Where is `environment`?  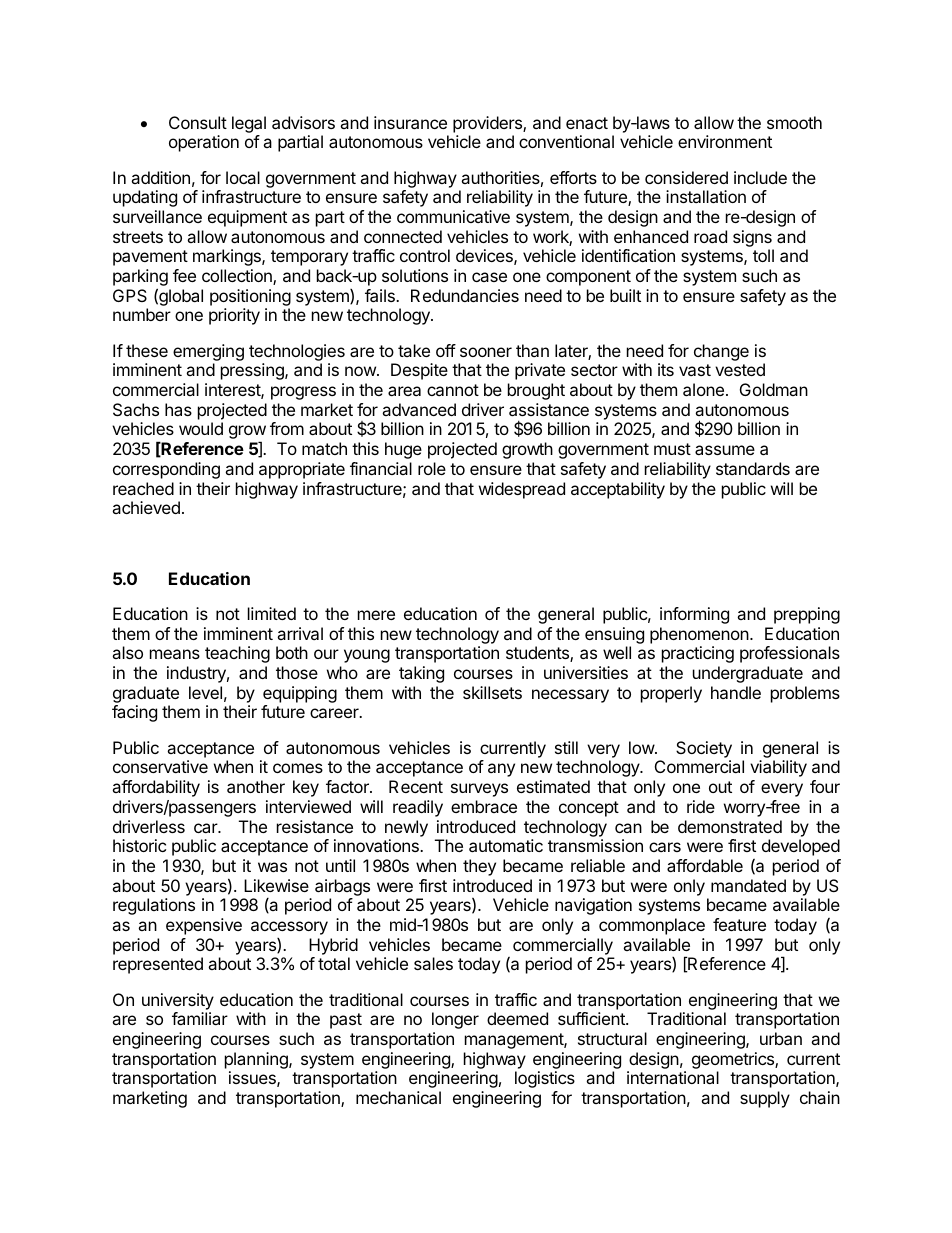 environment is located at coordinates (725, 141).
